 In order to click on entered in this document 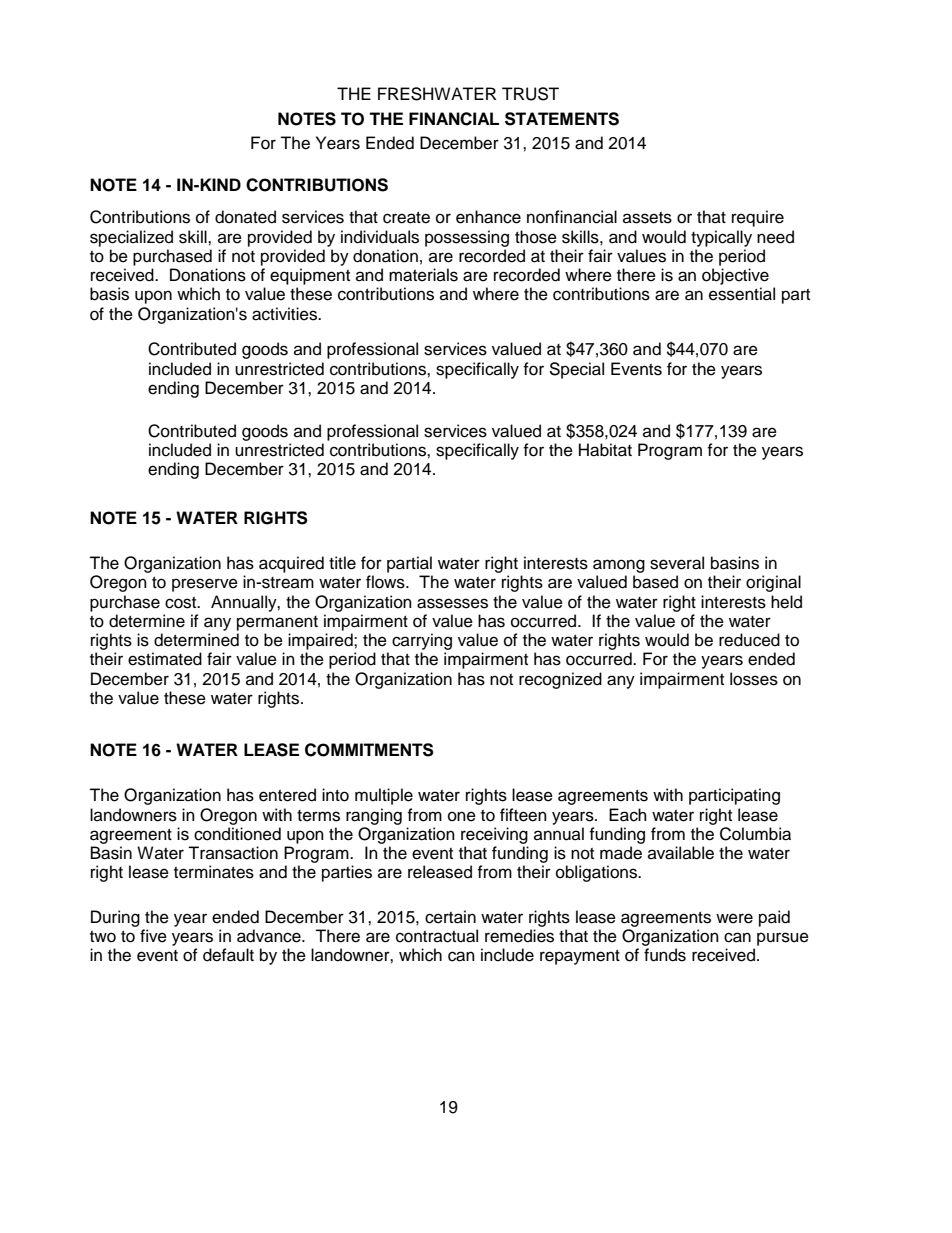, I will do `click(287, 795)`.
